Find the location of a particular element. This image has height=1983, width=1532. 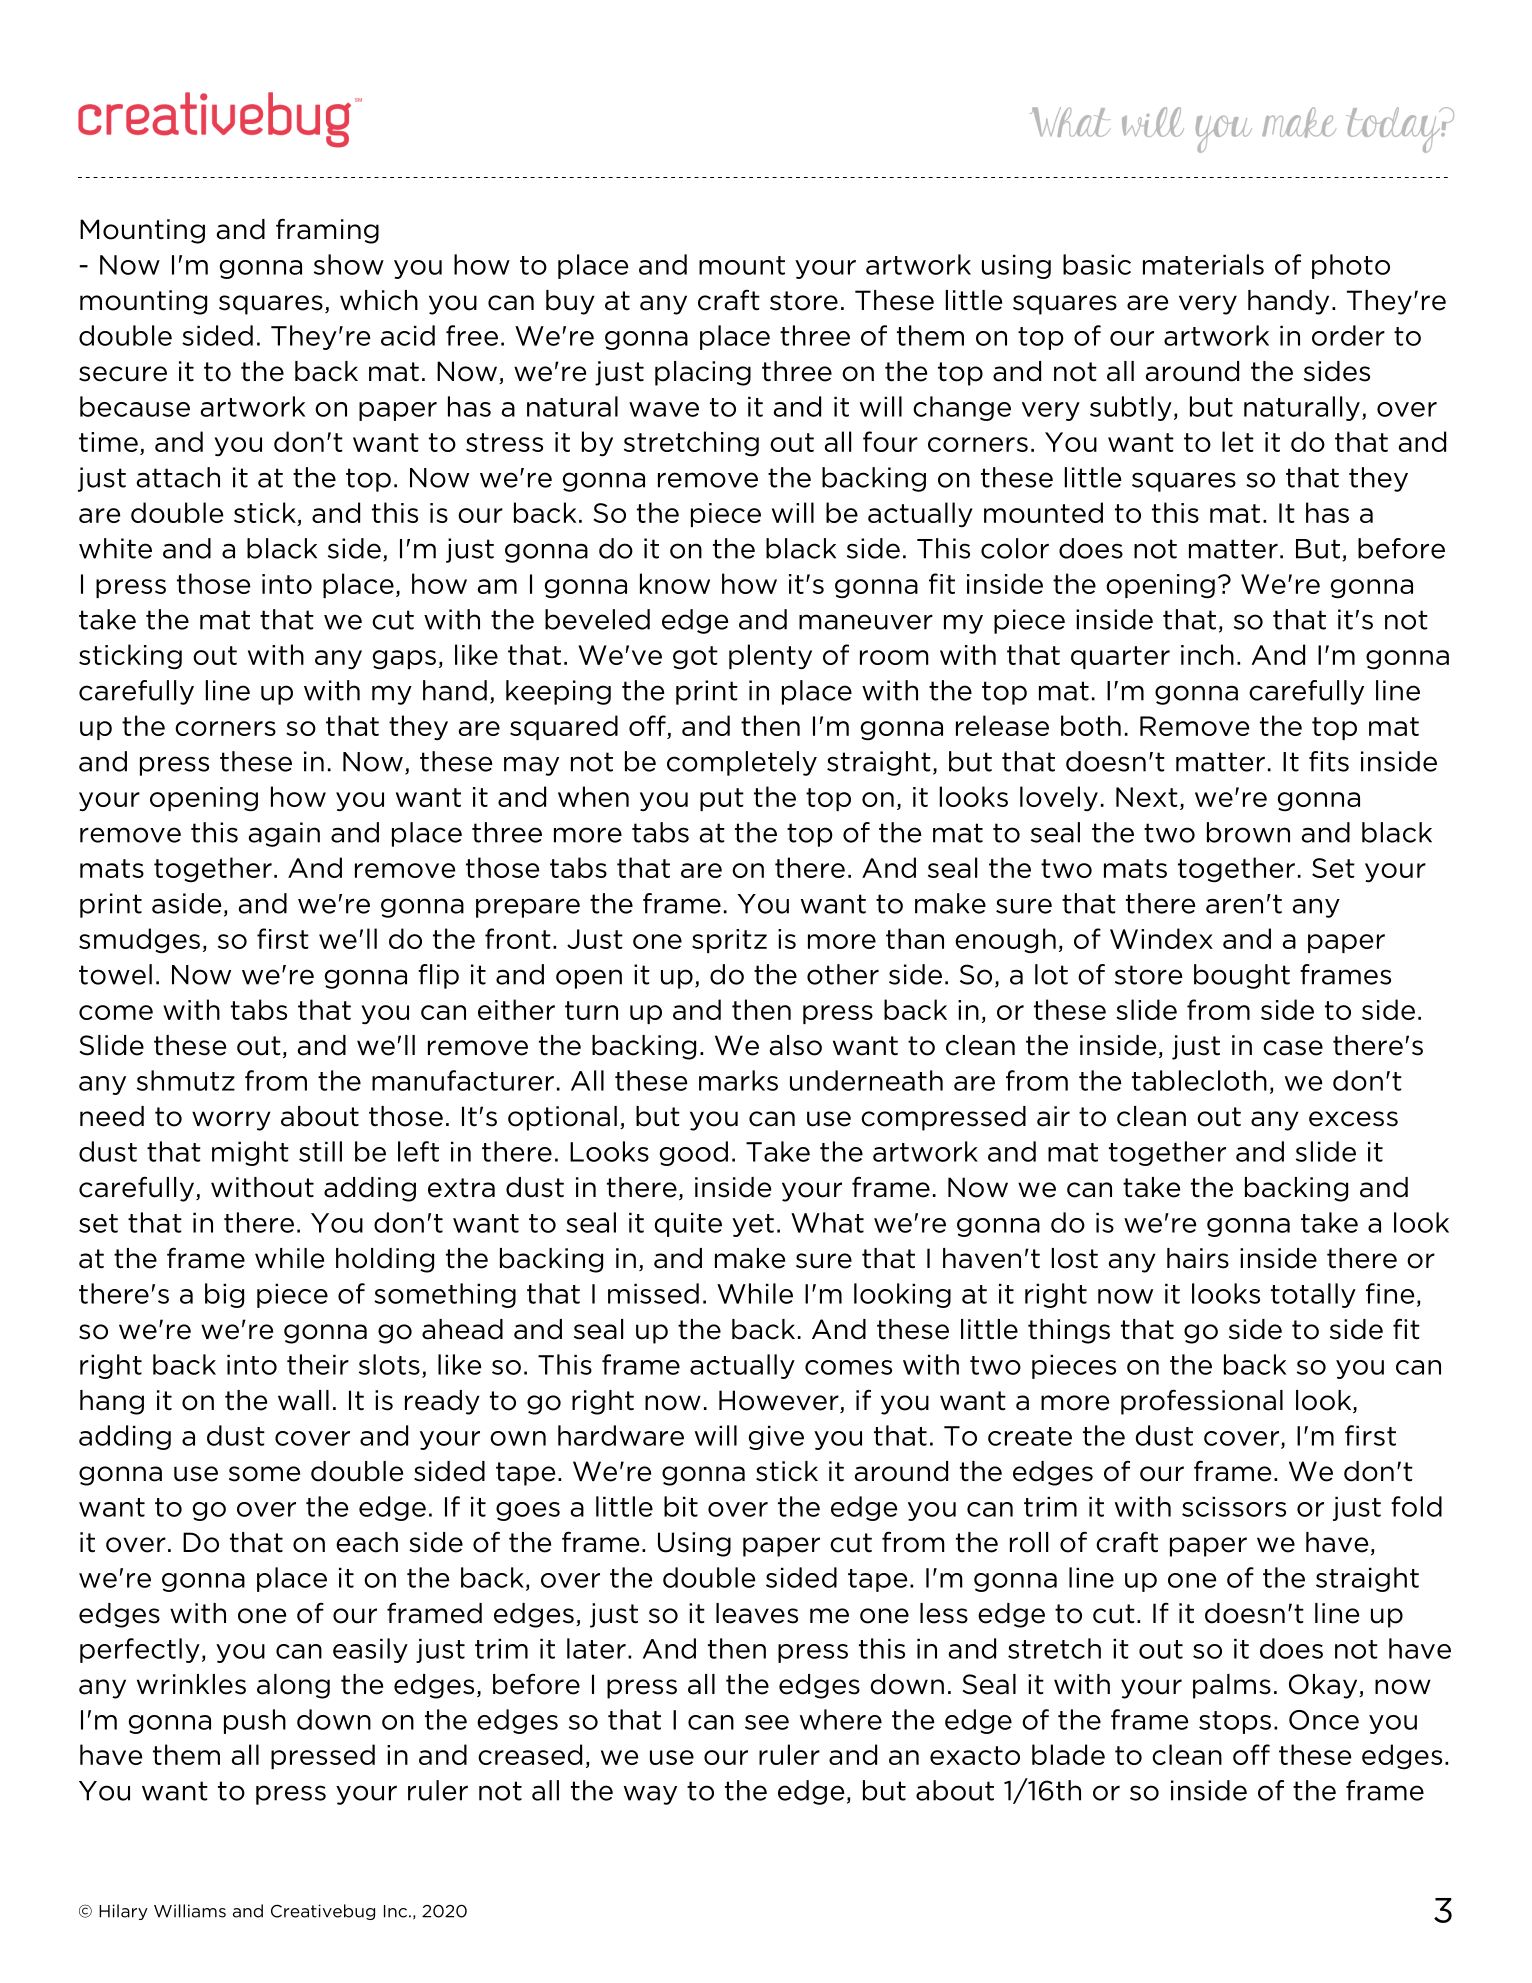

case is located at coordinates (1293, 1048).
